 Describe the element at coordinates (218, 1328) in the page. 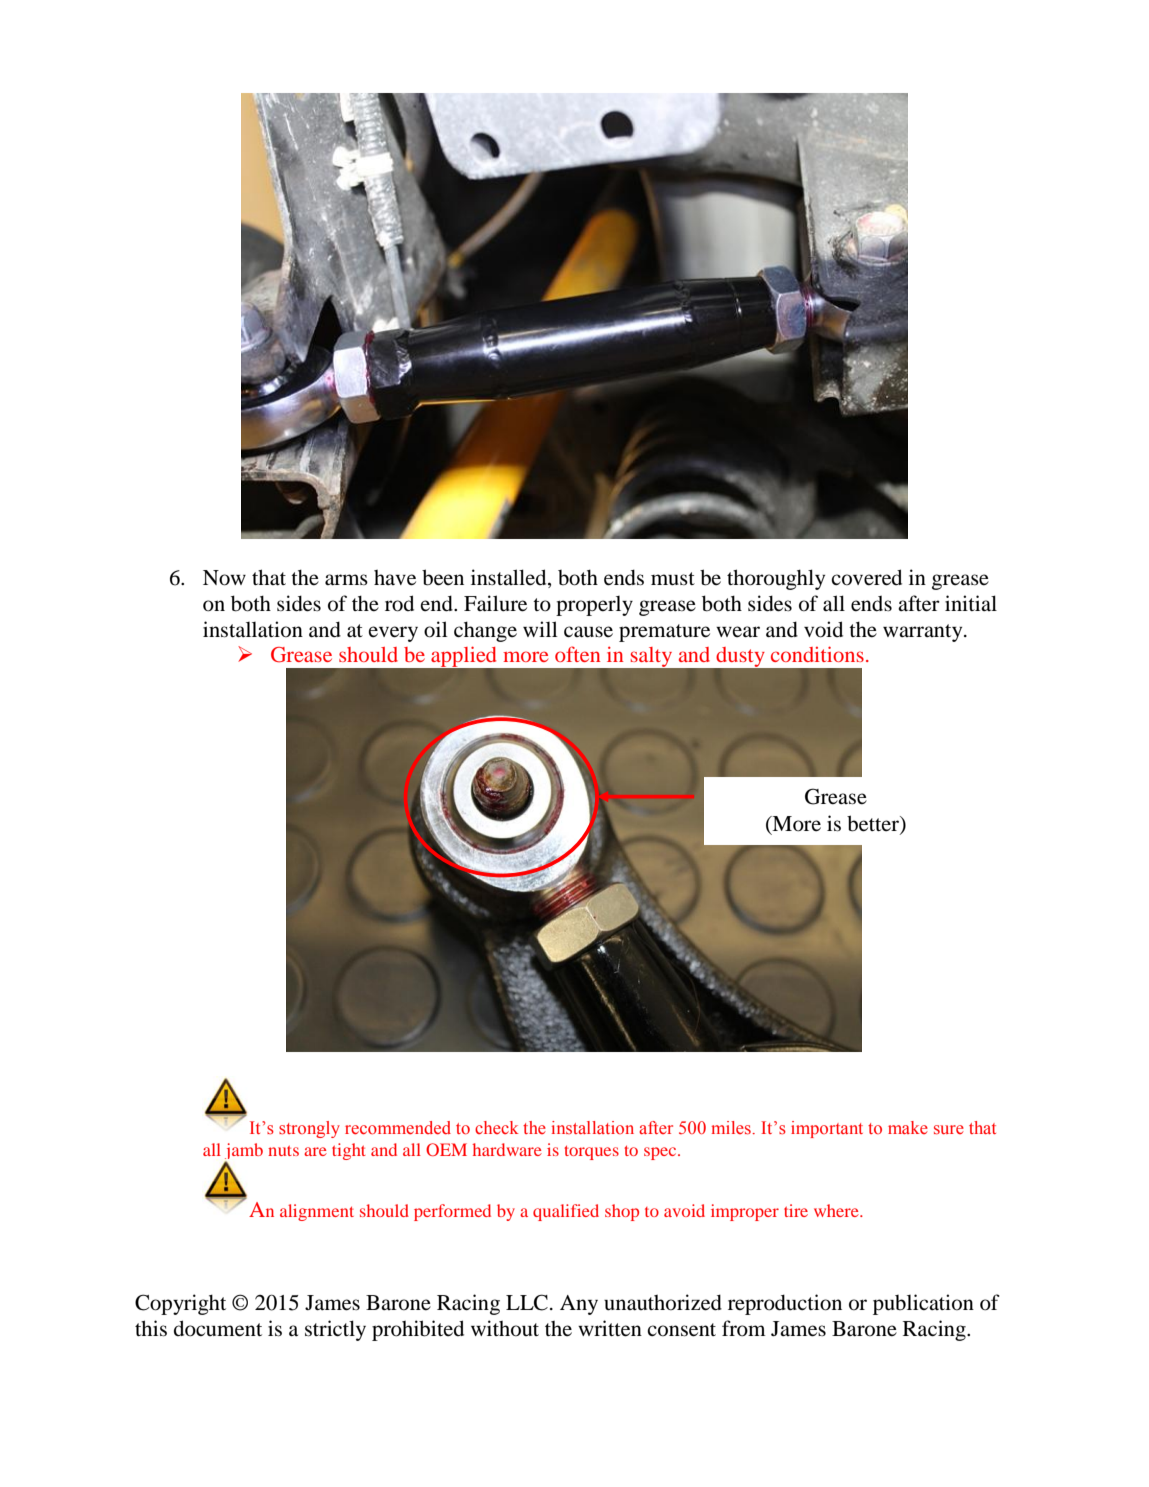

I see `document` at that location.
